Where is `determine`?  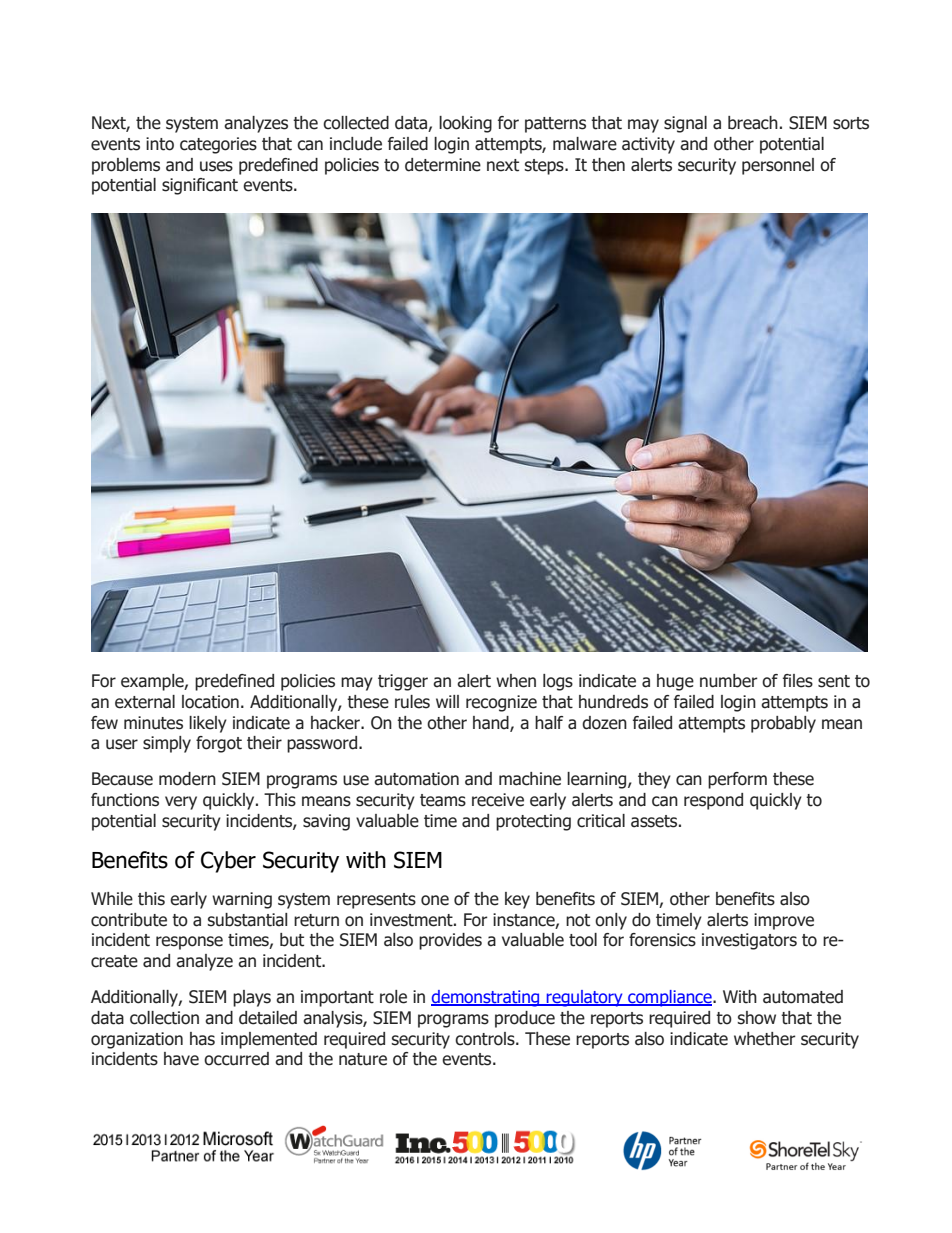 determine is located at coordinates (443, 165).
